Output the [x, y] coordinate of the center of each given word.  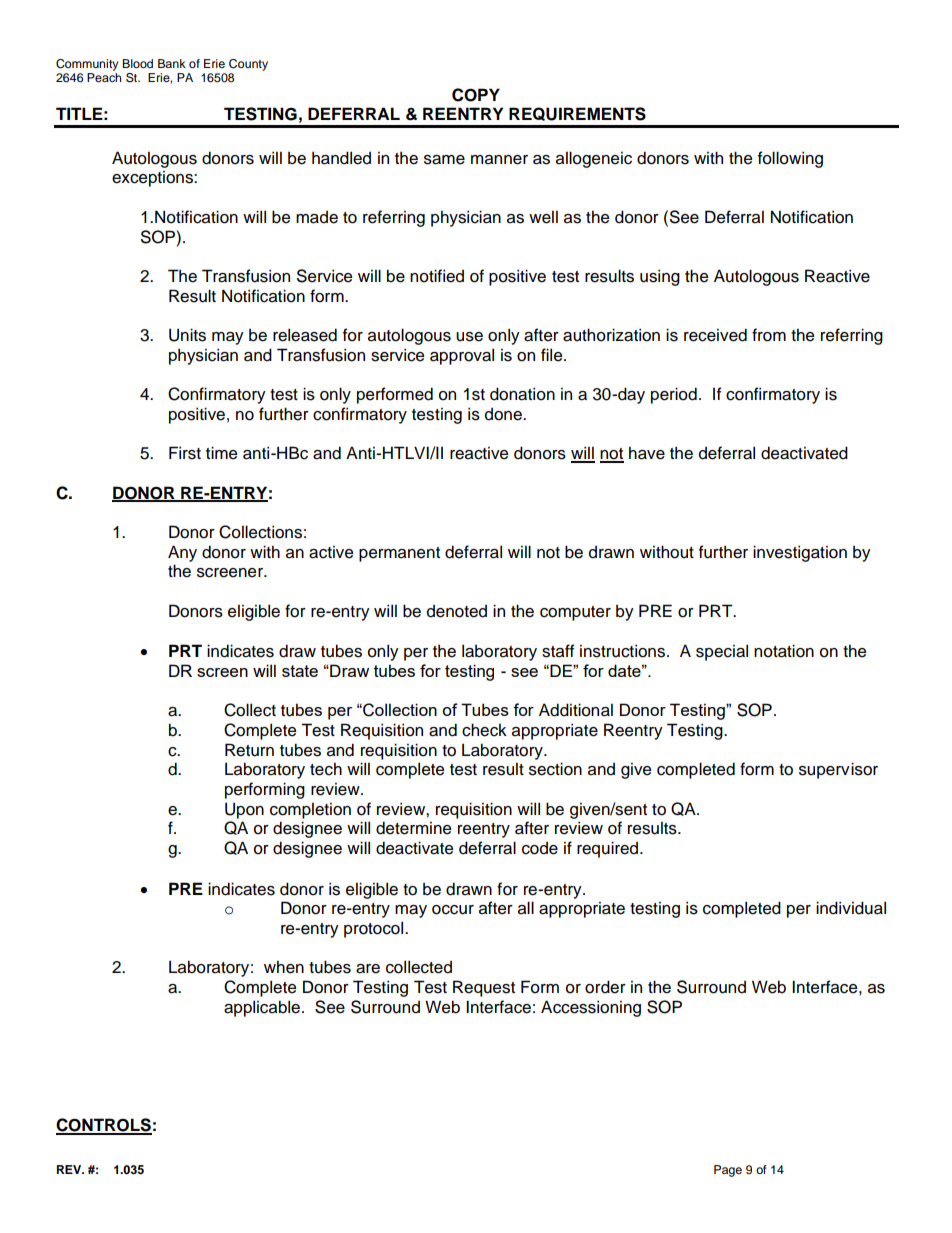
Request [484, 988]
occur [453, 910]
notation [784, 651]
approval [462, 356]
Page [728, 1171]
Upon [244, 810]
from [769, 335]
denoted [457, 611]
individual [851, 908]
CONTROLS [104, 1126]
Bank [172, 63]
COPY [476, 95]
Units [187, 335]
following [790, 159]
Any [182, 553]
